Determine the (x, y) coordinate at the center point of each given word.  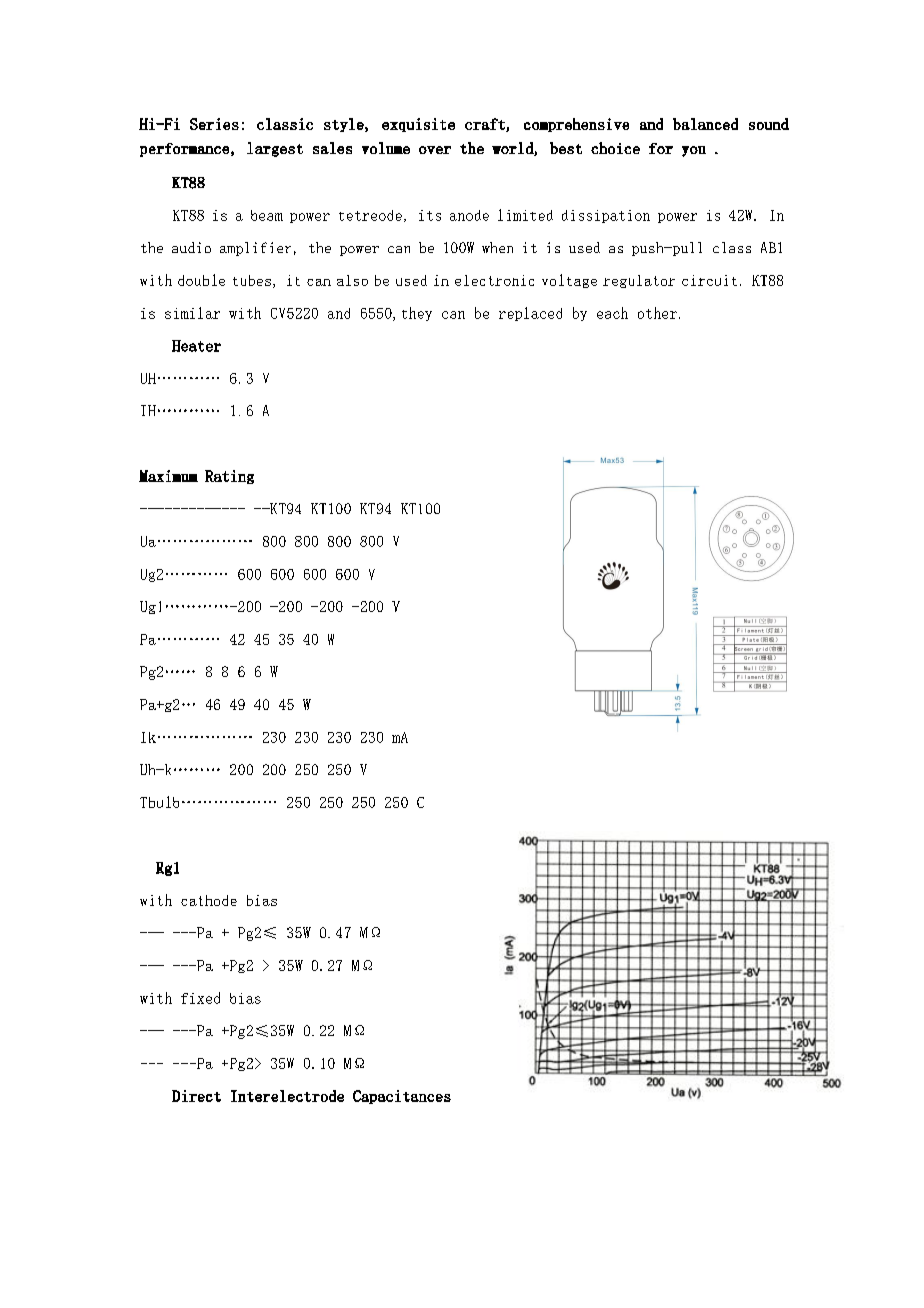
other (657, 313)
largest (275, 149)
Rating (229, 477)
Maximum (168, 476)
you (694, 151)
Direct (196, 1096)
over (435, 150)
